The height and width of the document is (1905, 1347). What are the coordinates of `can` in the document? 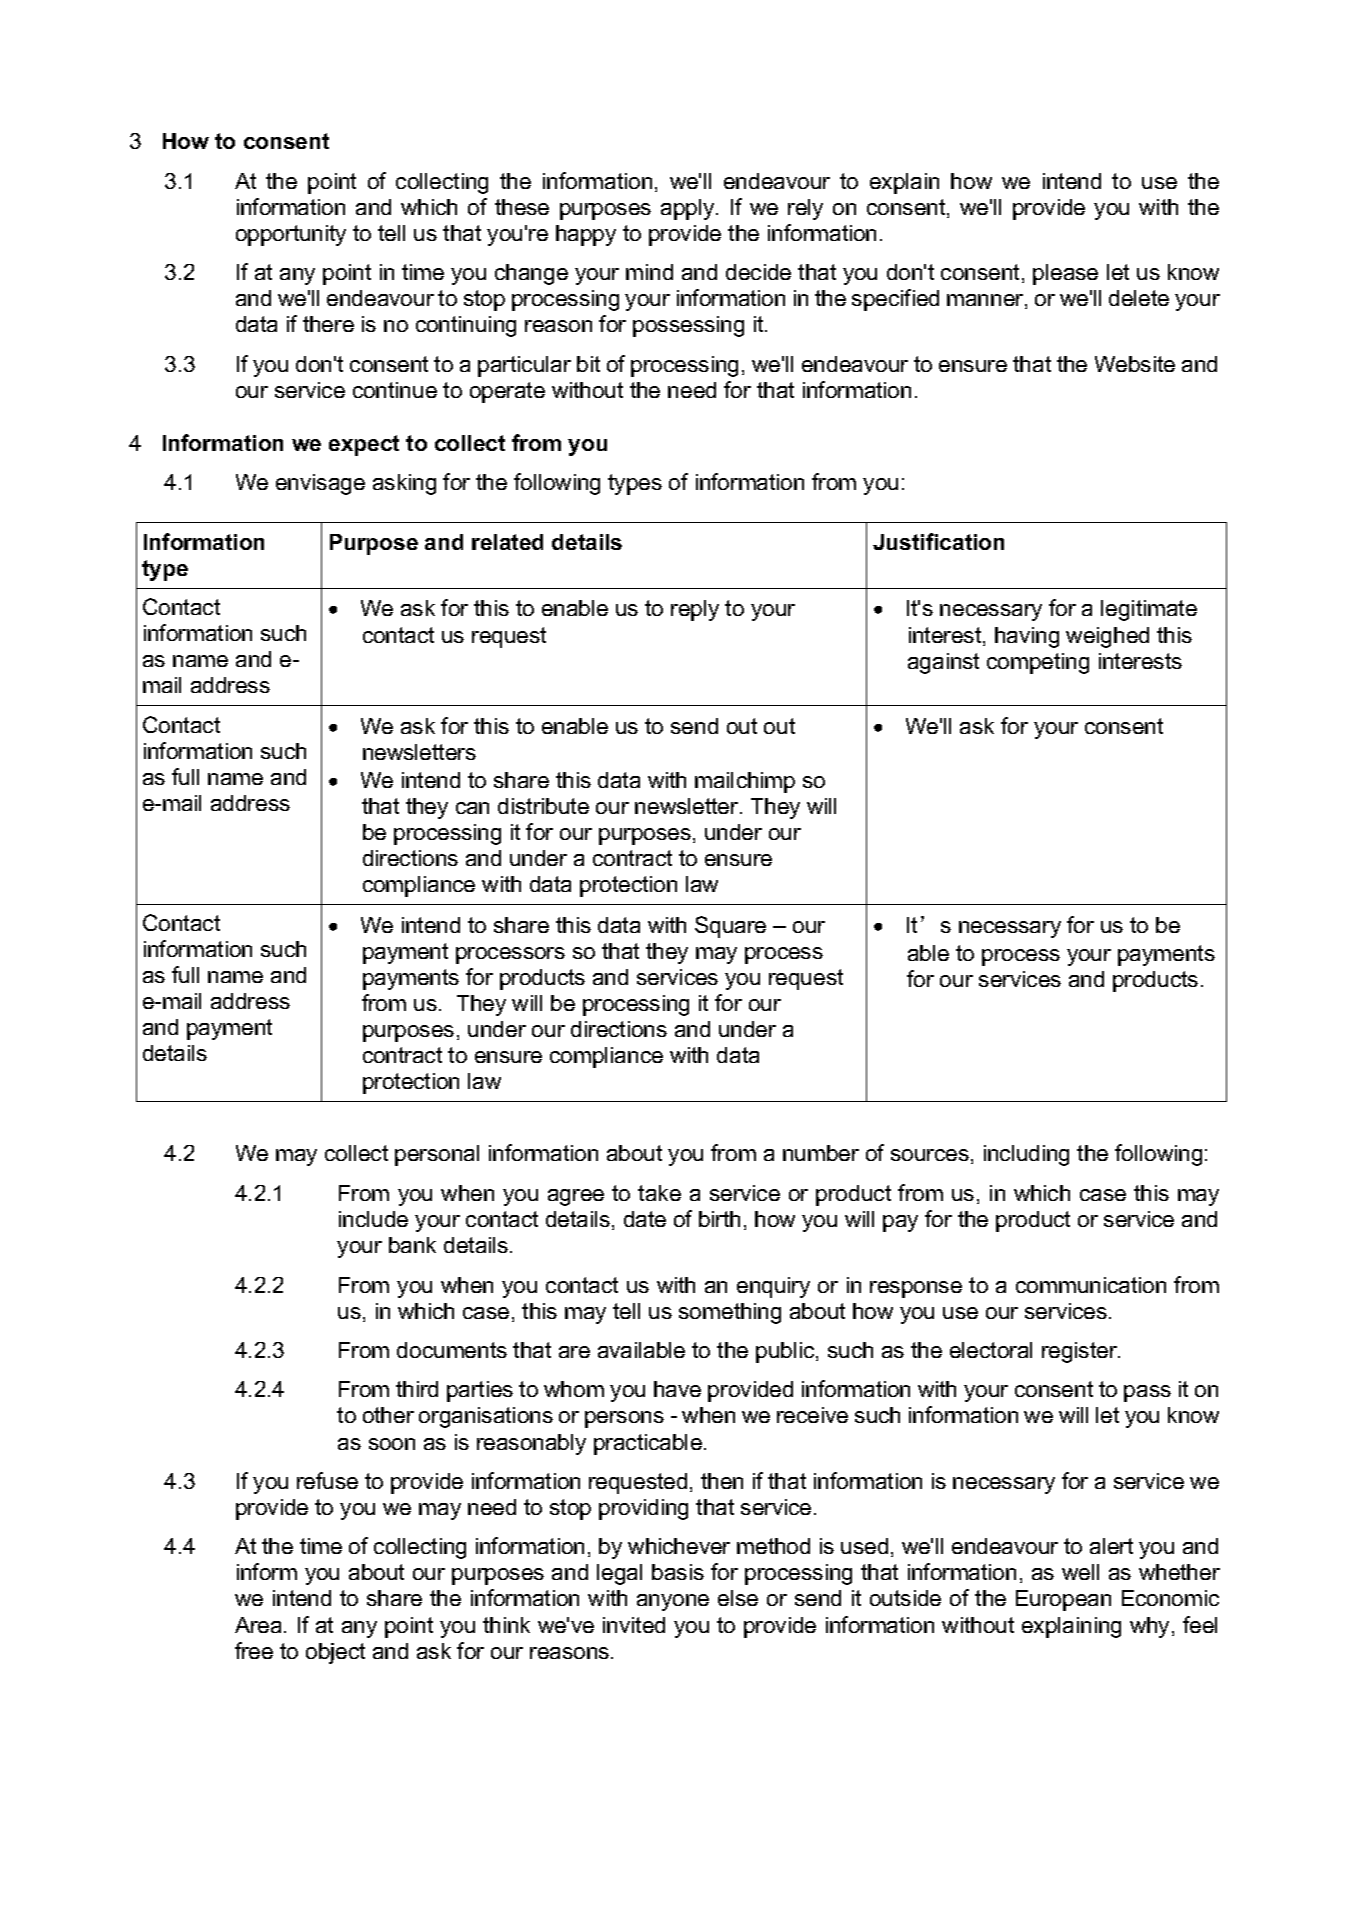 It's located at (472, 808).
